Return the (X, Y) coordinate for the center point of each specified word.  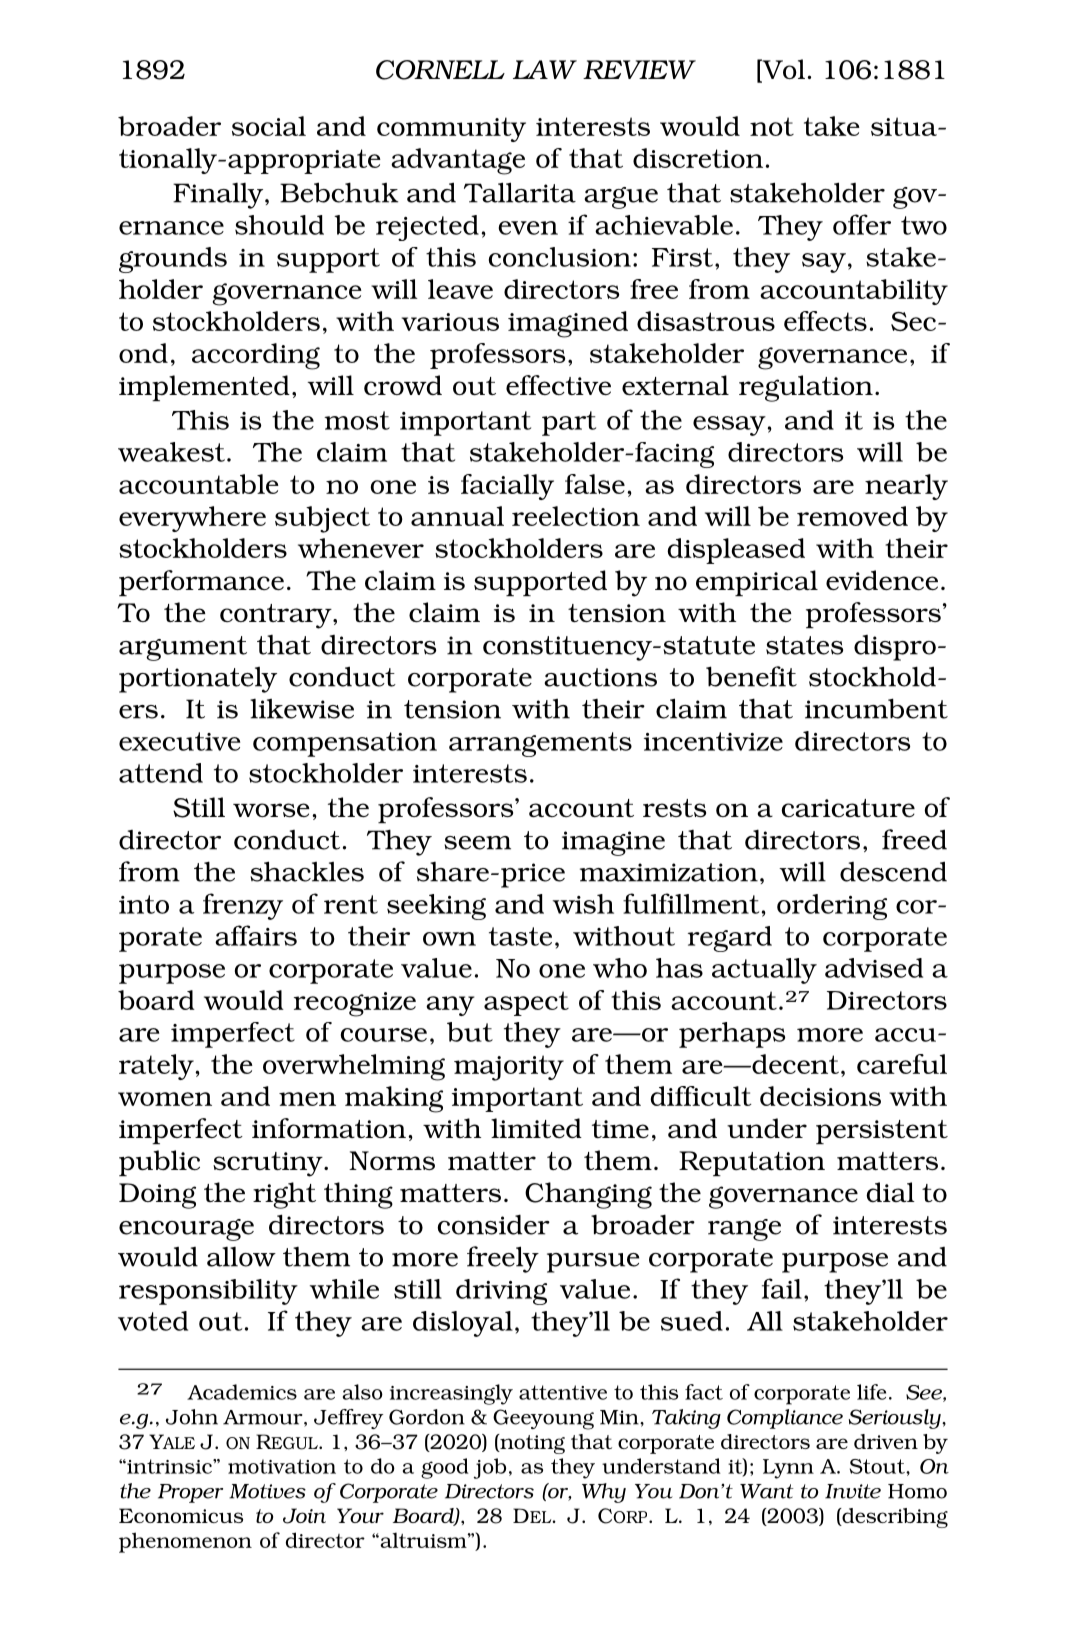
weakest (173, 452)
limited (536, 1128)
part (569, 423)
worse (271, 810)
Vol (782, 70)
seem (477, 843)
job (490, 1468)
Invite (853, 1491)
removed (852, 516)
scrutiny (269, 1164)
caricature (848, 808)
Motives (267, 1491)
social (269, 126)
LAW (545, 69)
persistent (882, 1132)
